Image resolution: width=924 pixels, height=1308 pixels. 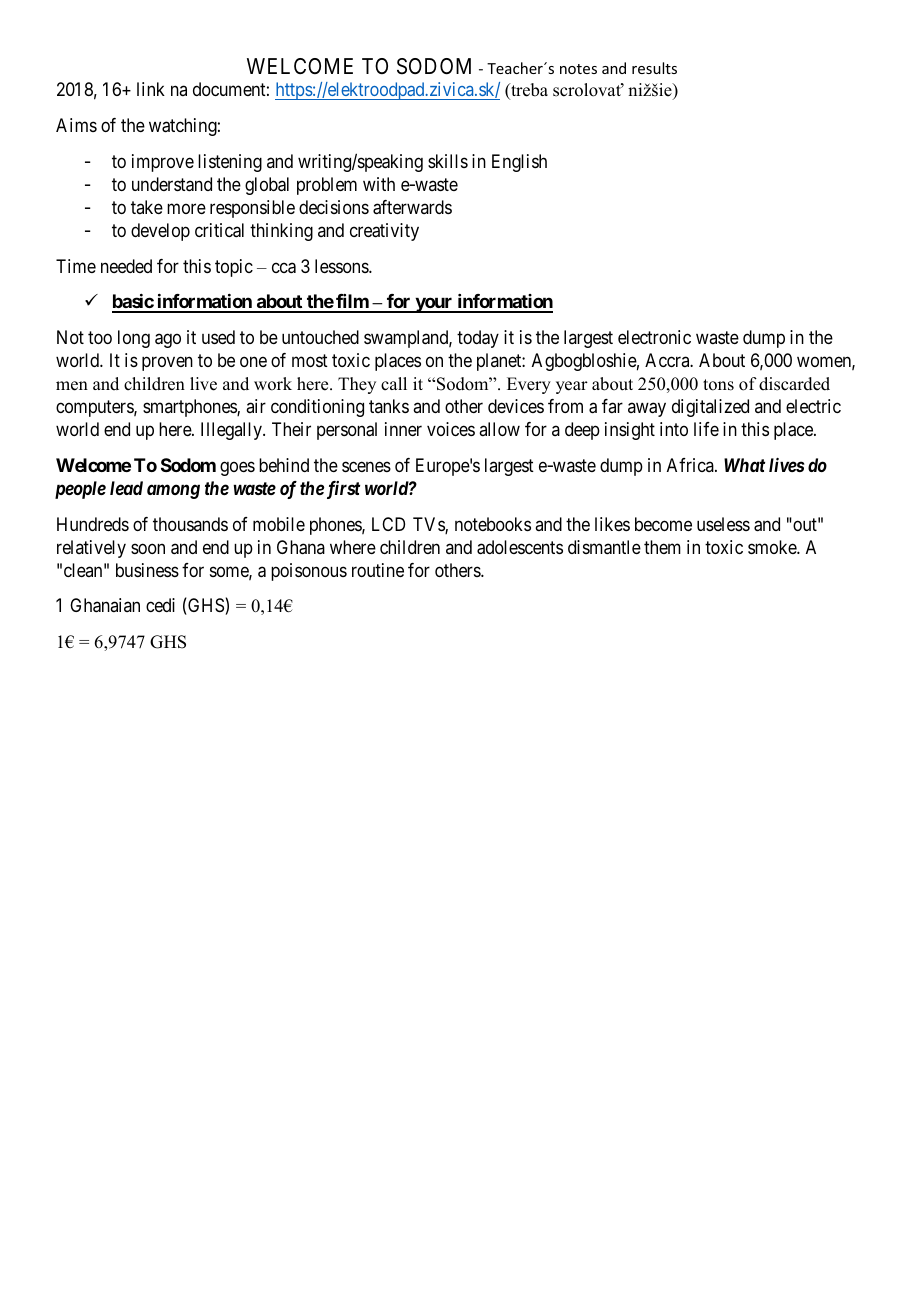 What do you see at coordinates (706, 429) in the image?
I see `life` at bounding box center [706, 429].
